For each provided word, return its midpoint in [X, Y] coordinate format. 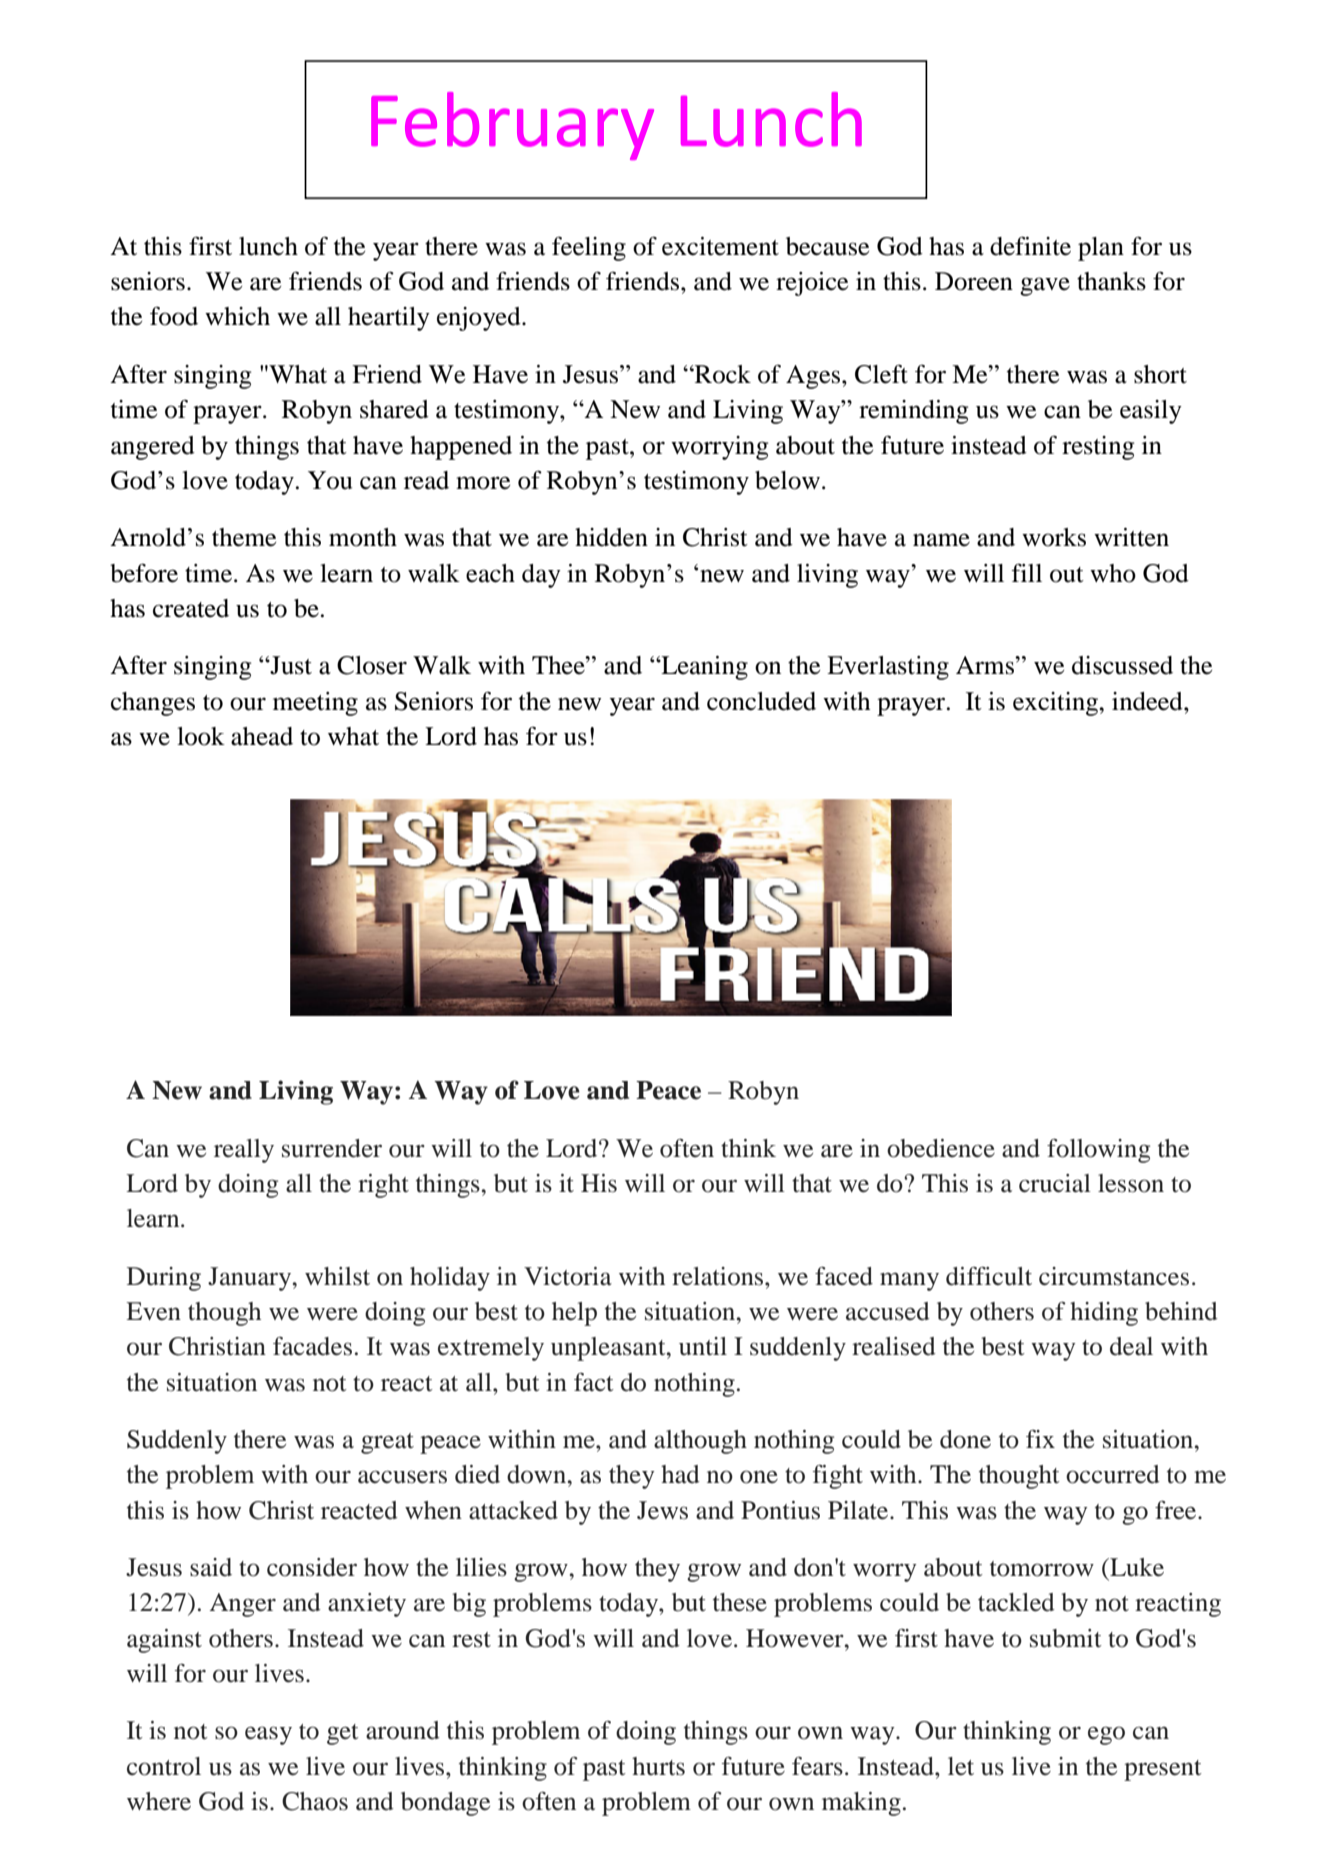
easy [268, 1735]
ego [1106, 1735]
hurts [658, 1766]
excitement [720, 246]
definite [1030, 246]
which [237, 316]
